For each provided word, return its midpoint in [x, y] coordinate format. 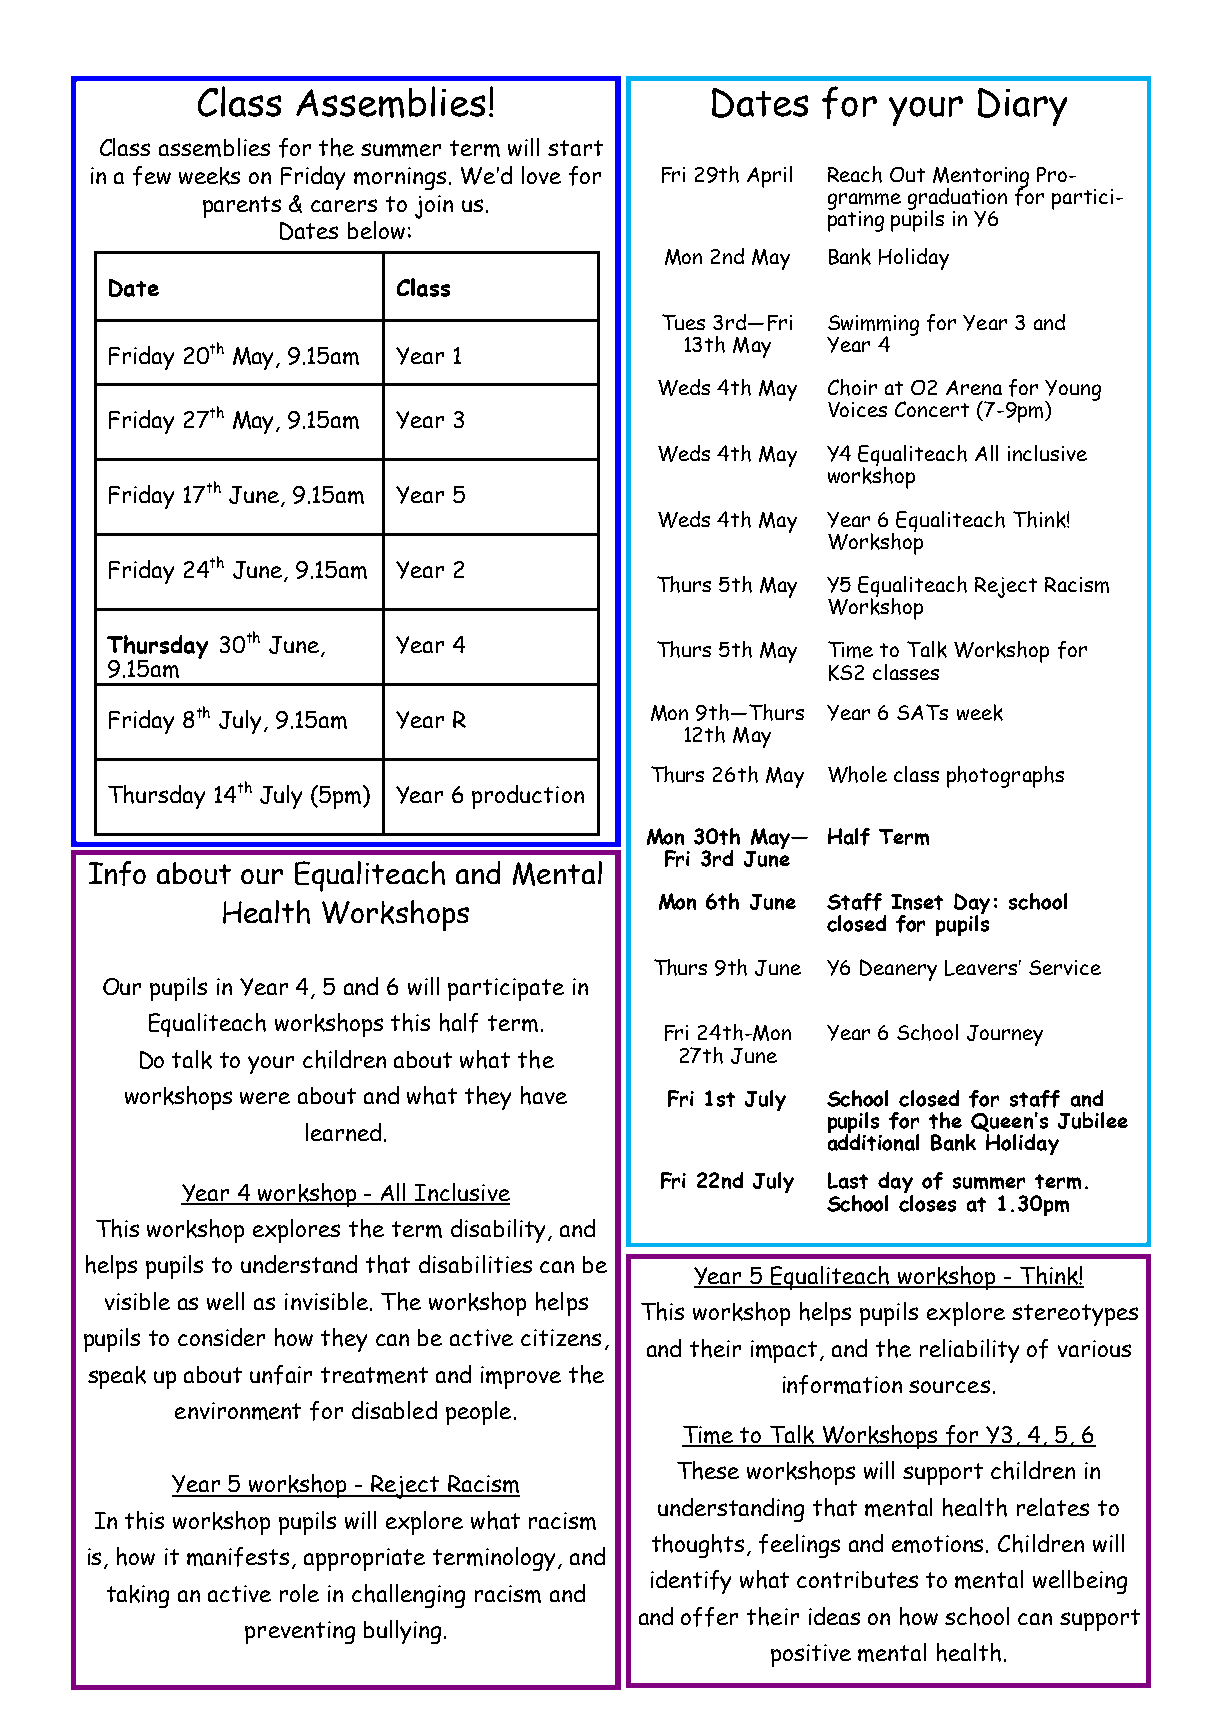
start [575, 148]
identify [691, 1582]
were [265, 1098]
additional [873, 1141]
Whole [857, 774]
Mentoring [981, 178]
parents [242, 207]
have [544, 1095]
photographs [1005, 777]
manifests [238, 1557]
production [528, 797]
